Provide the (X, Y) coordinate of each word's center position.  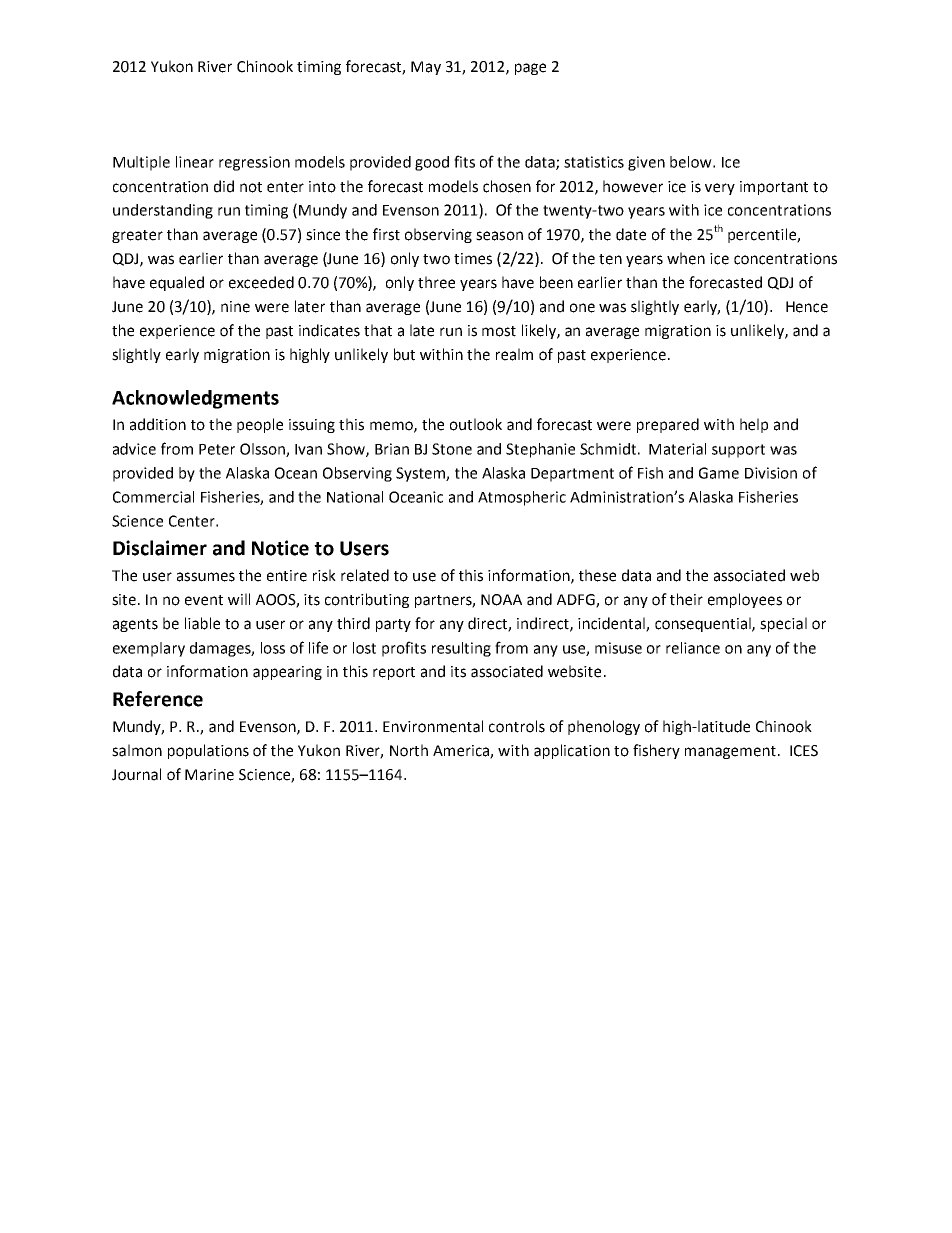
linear (195, 162)
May (426, 68)
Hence (807, 307)
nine (235, 307)
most (499, 331)
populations (208, 751)
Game (719, 473)
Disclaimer (160, 548)
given (646, 163)
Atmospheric (522, 498)
